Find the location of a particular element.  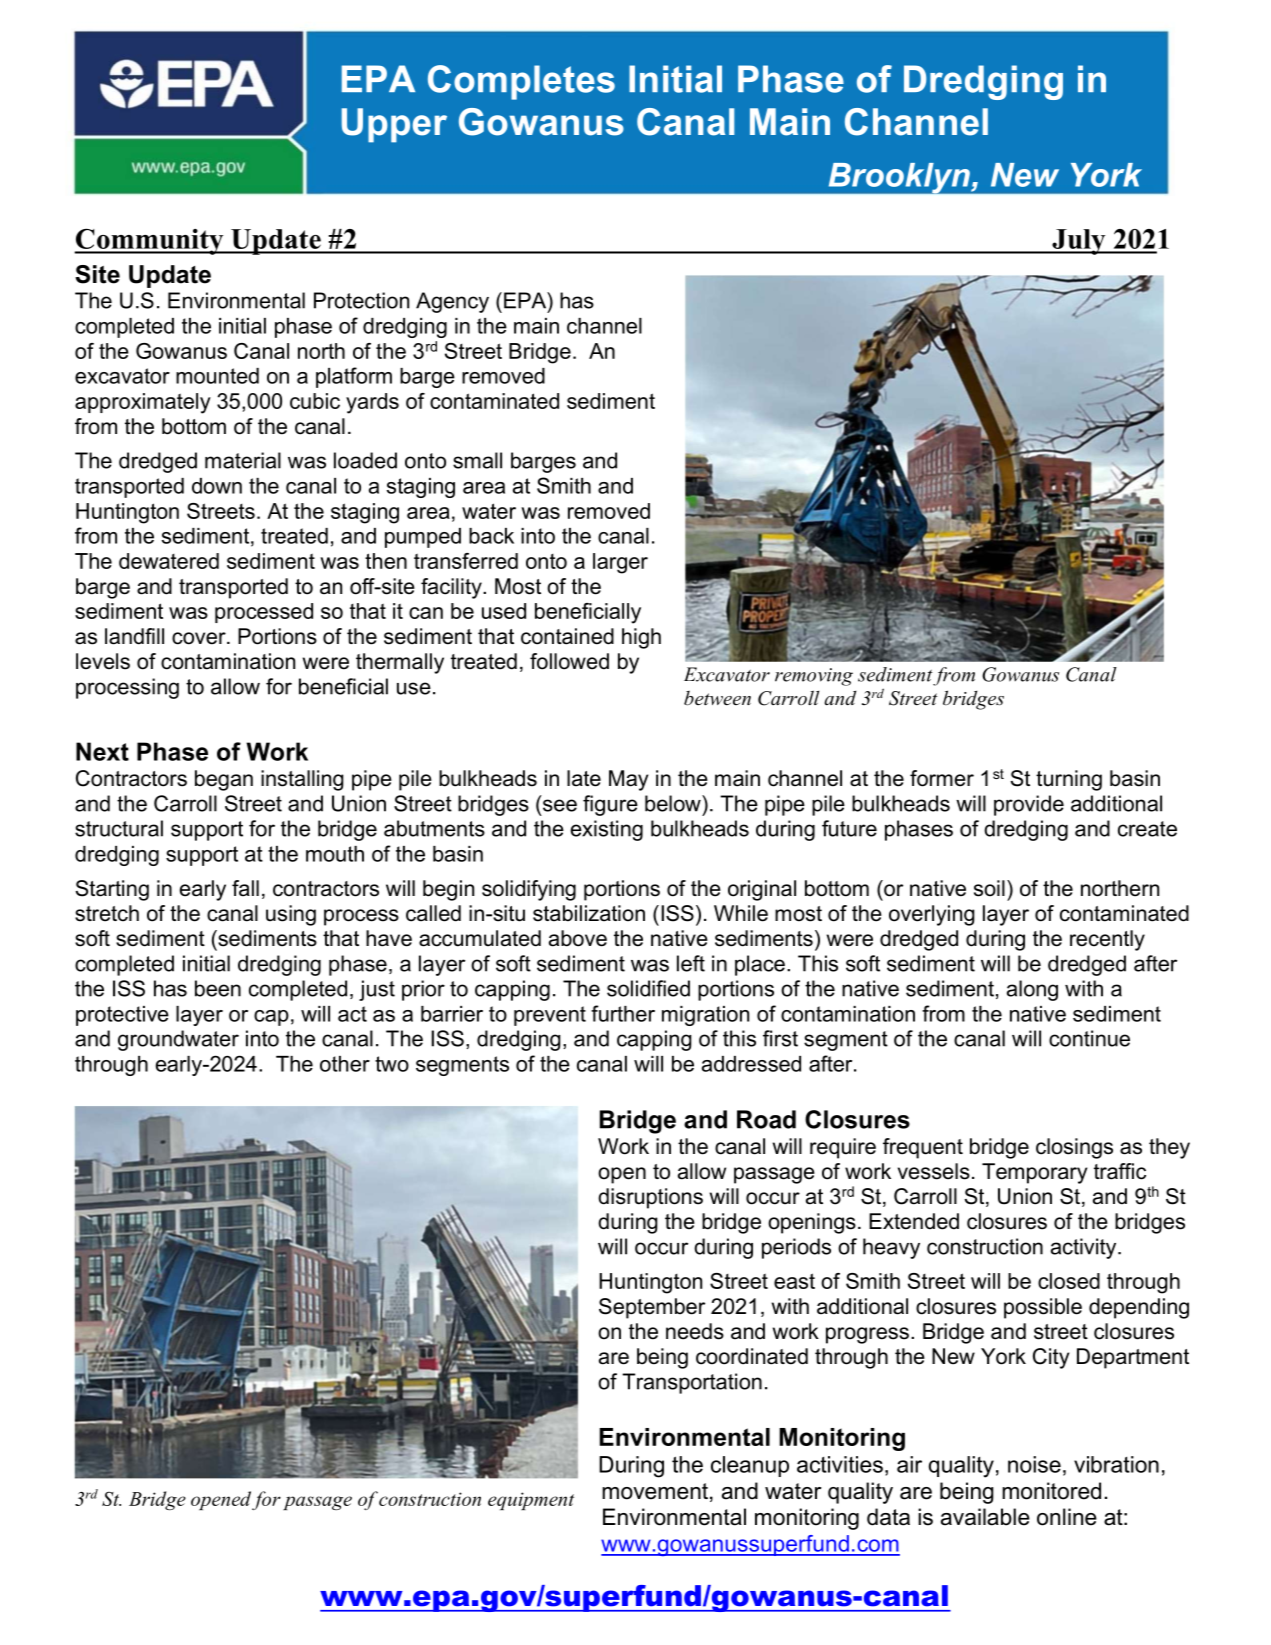

Upper is located at coordinates (394, 125).
